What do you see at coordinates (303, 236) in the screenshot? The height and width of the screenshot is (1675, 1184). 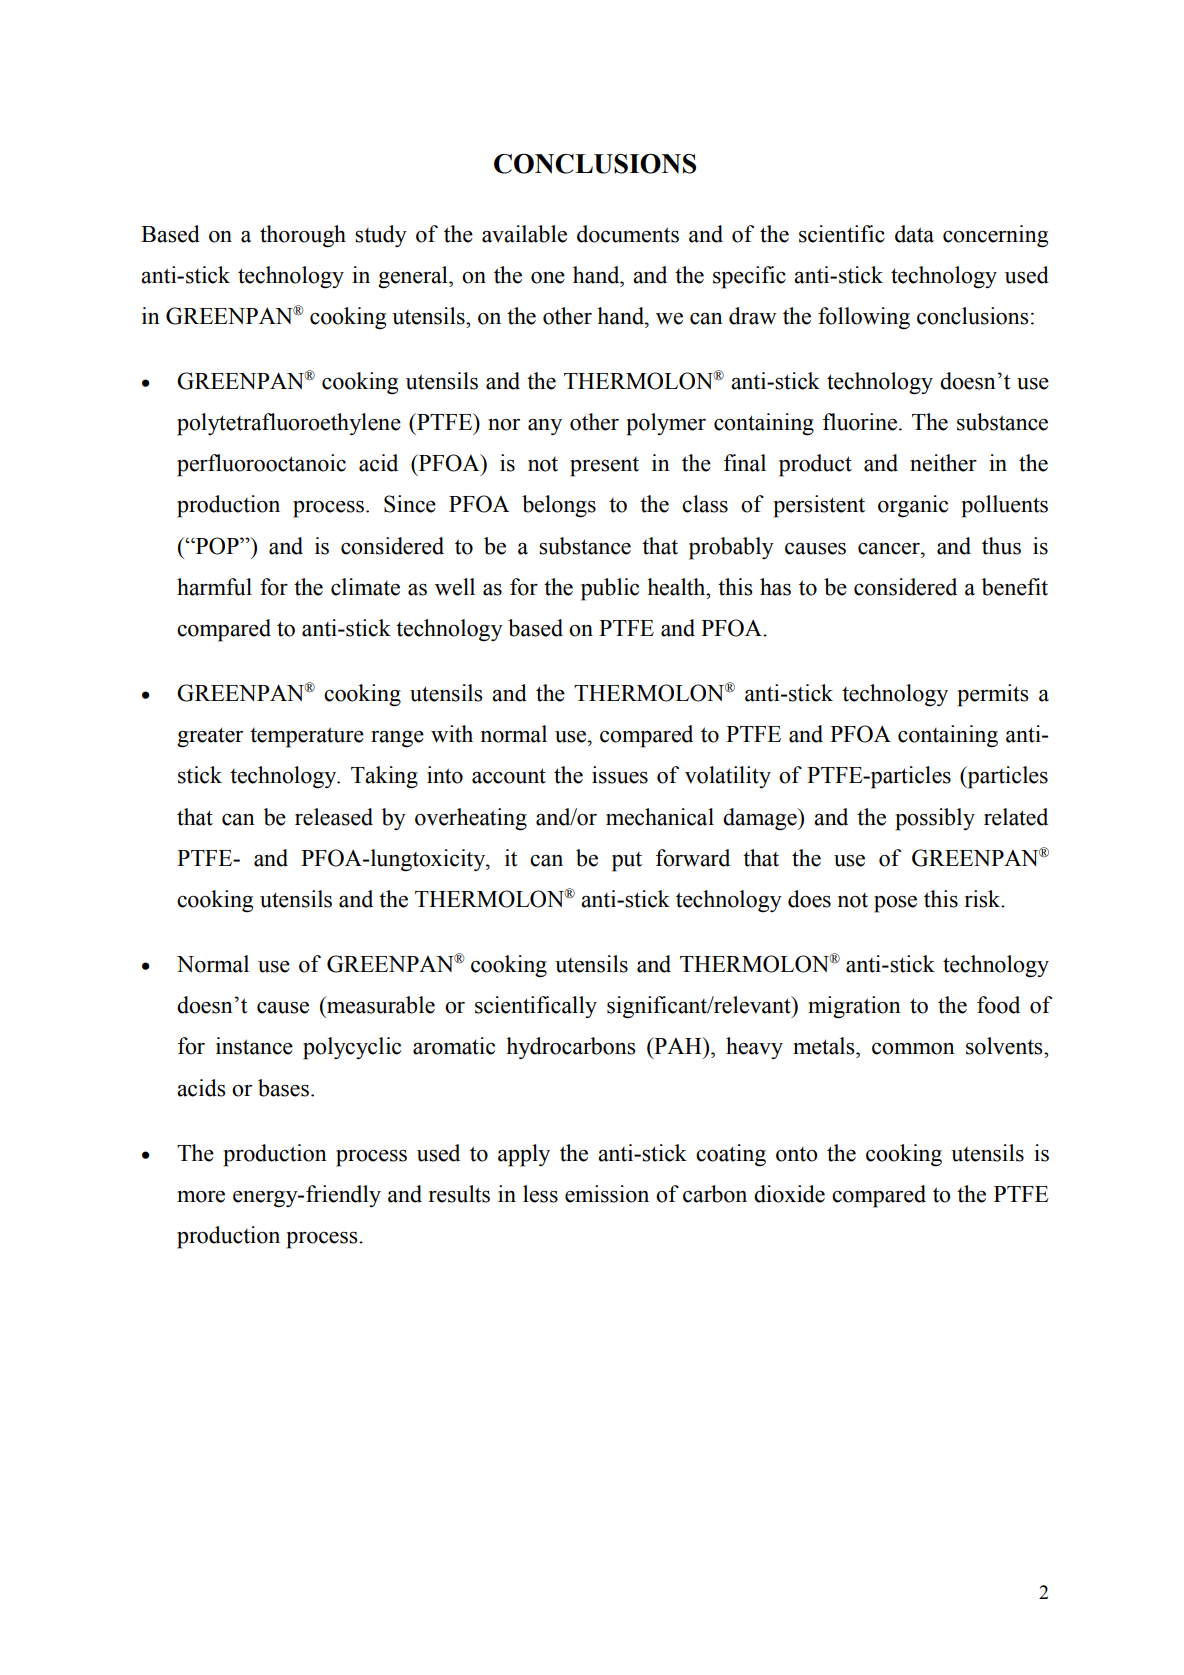 I see `thorough` at bounding box center [303, 236].
